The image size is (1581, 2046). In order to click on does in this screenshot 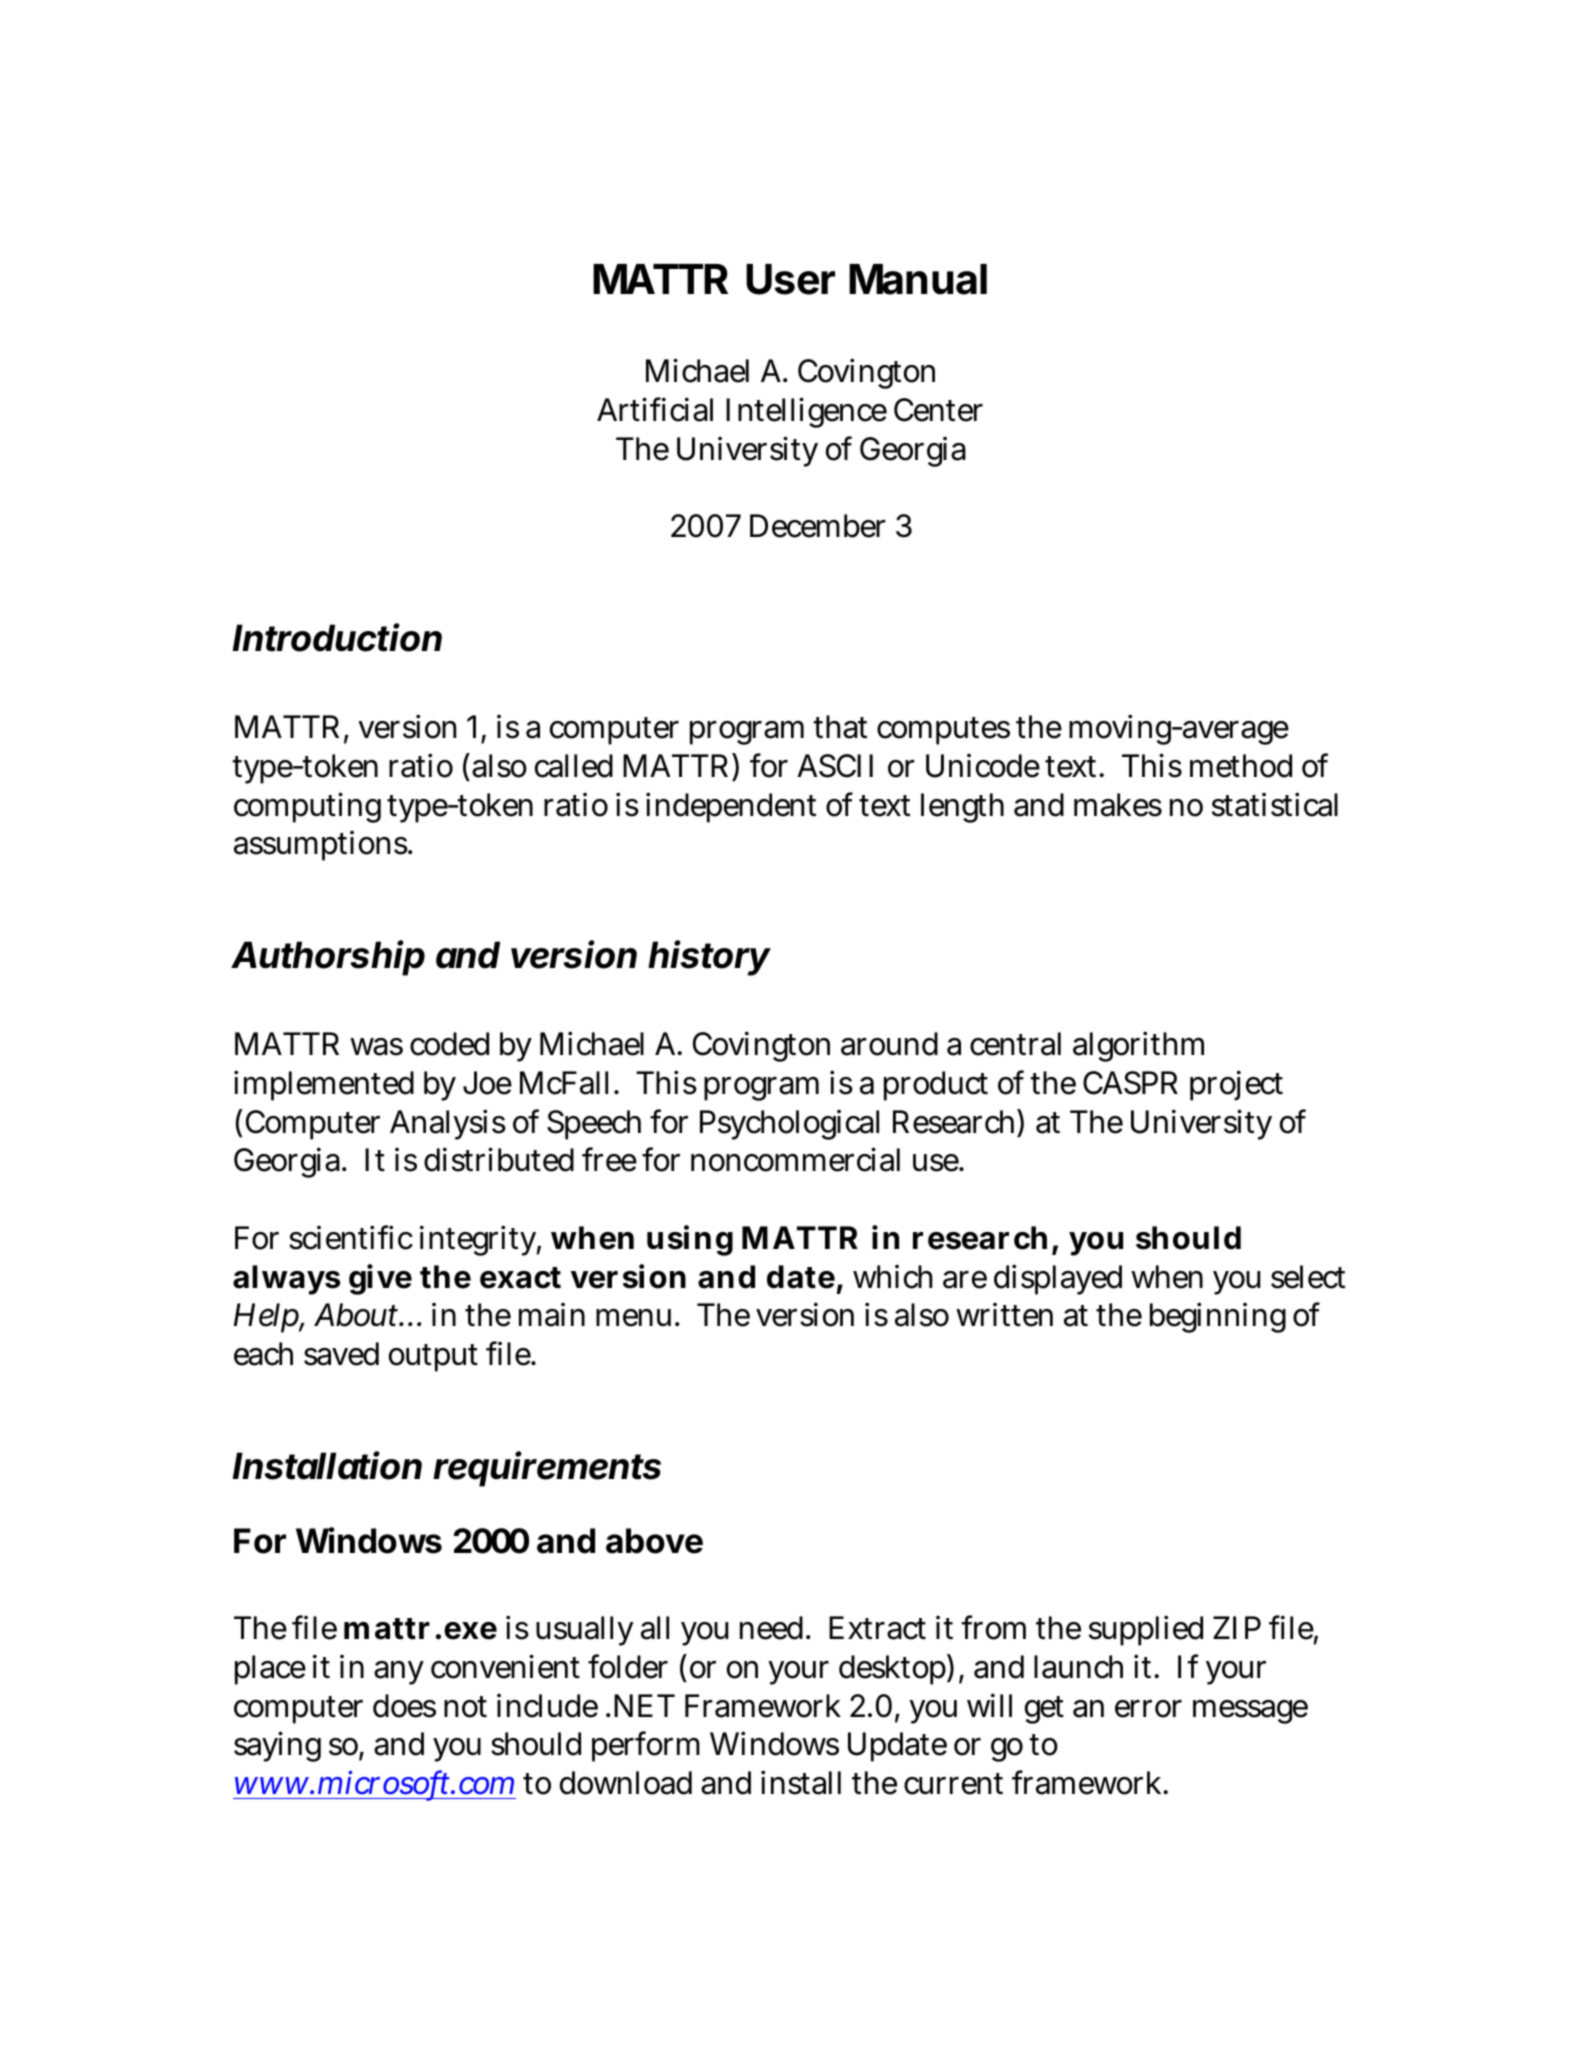, I will do `click(404, 1706)`.
